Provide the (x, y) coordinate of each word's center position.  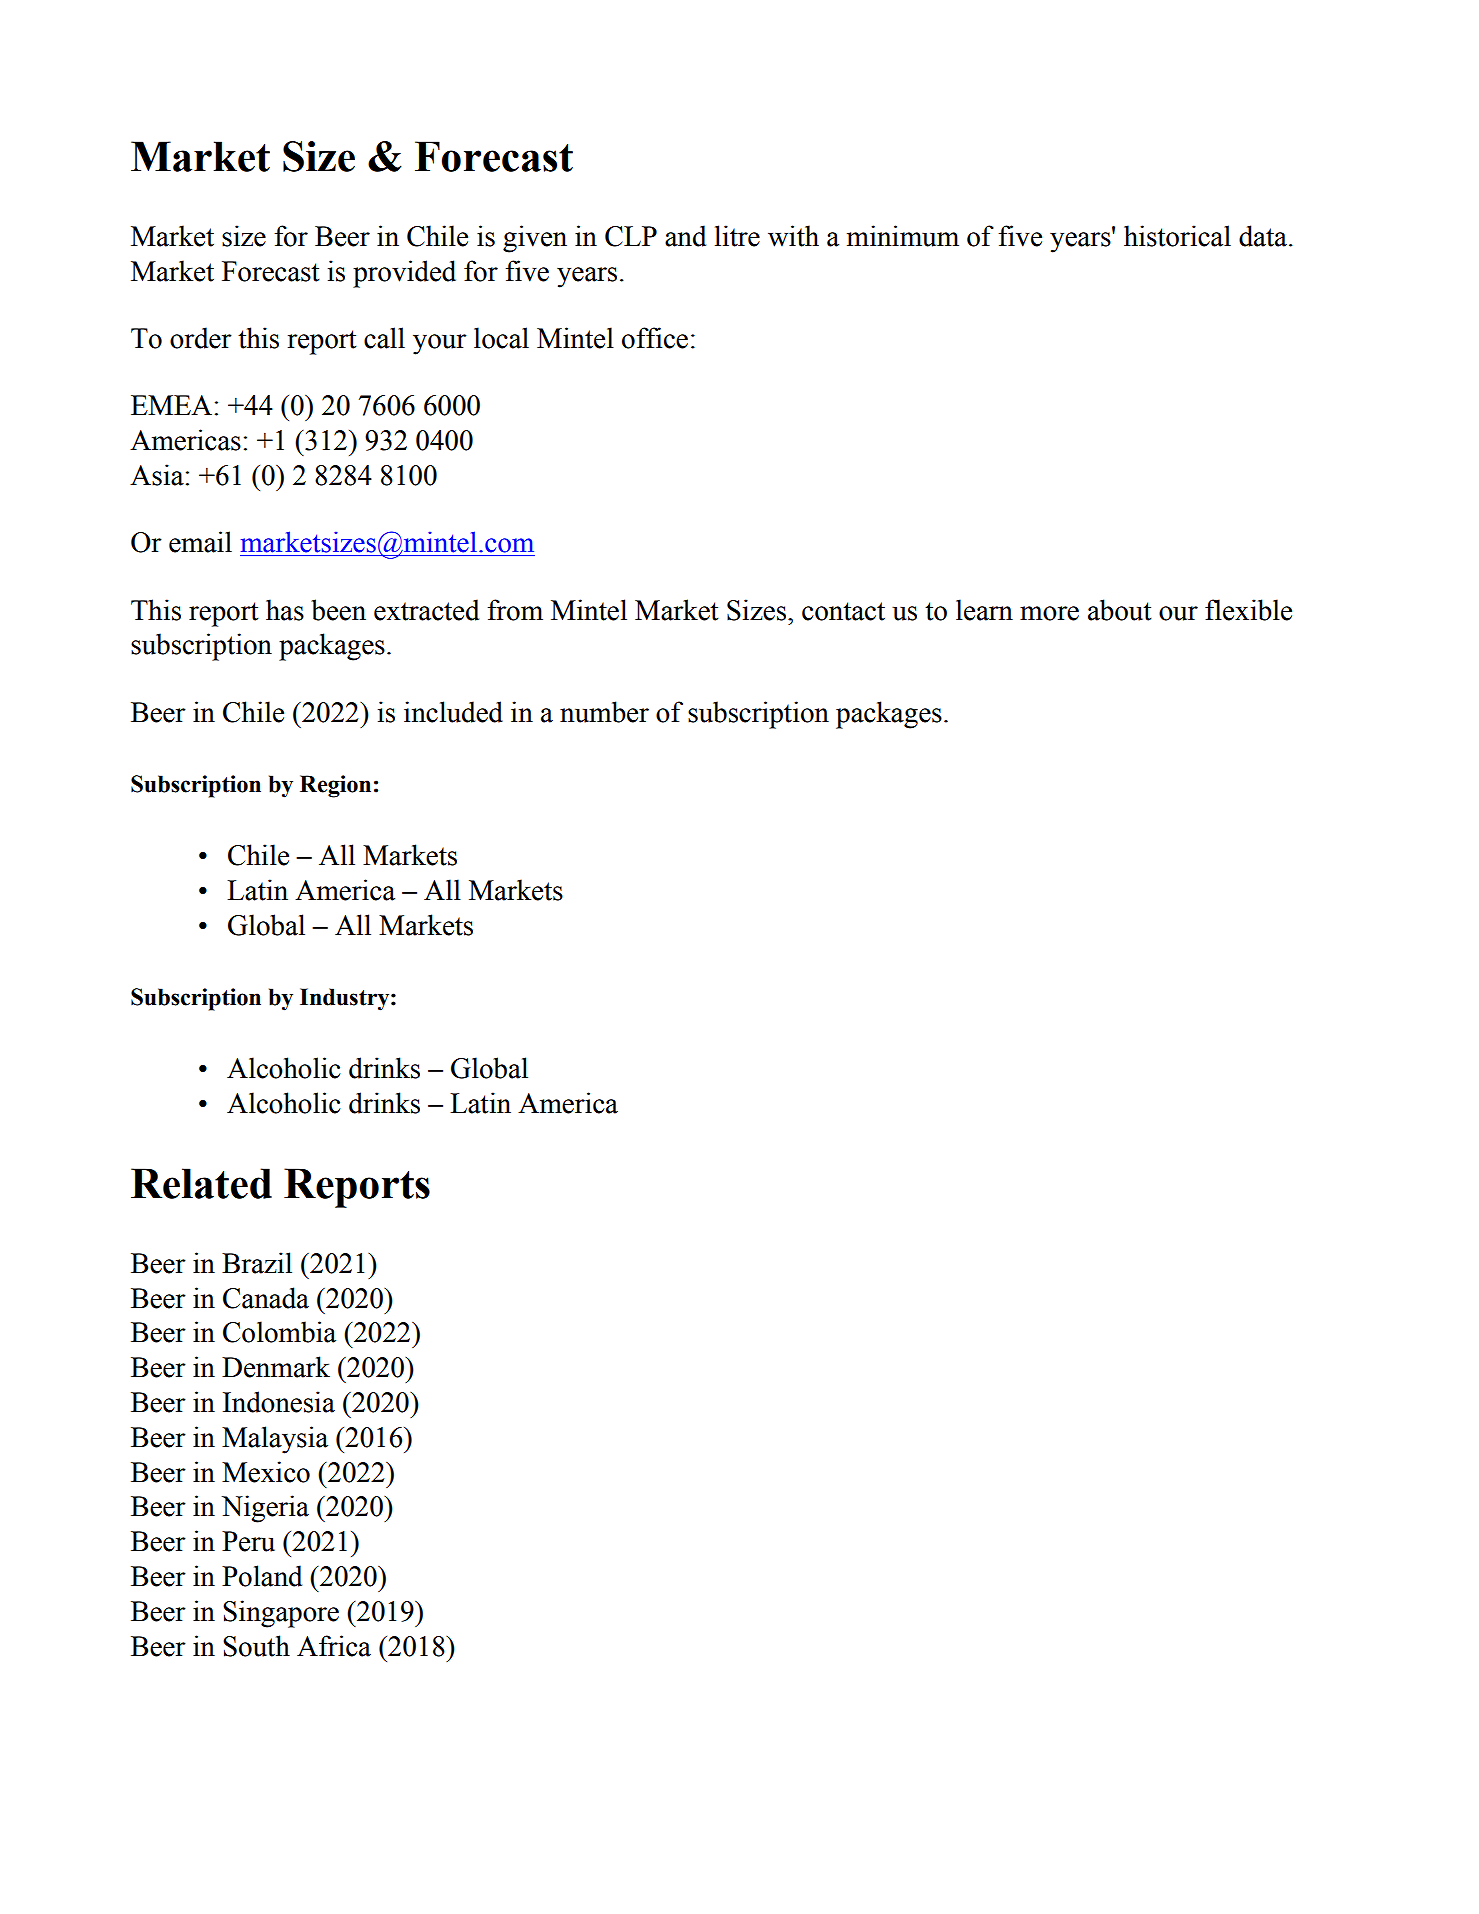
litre (737, 236)
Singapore (281, 1614)
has (285, 610)
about (1120, 610)
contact (843, 611)
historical (1177, 236)
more (1049, 613)
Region (335, 786)
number (604, 712)
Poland (262, 1576)
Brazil (257, 1263)
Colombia (279, 1332)
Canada (266, 1298)
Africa (334, 1646)
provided (404, 274)
